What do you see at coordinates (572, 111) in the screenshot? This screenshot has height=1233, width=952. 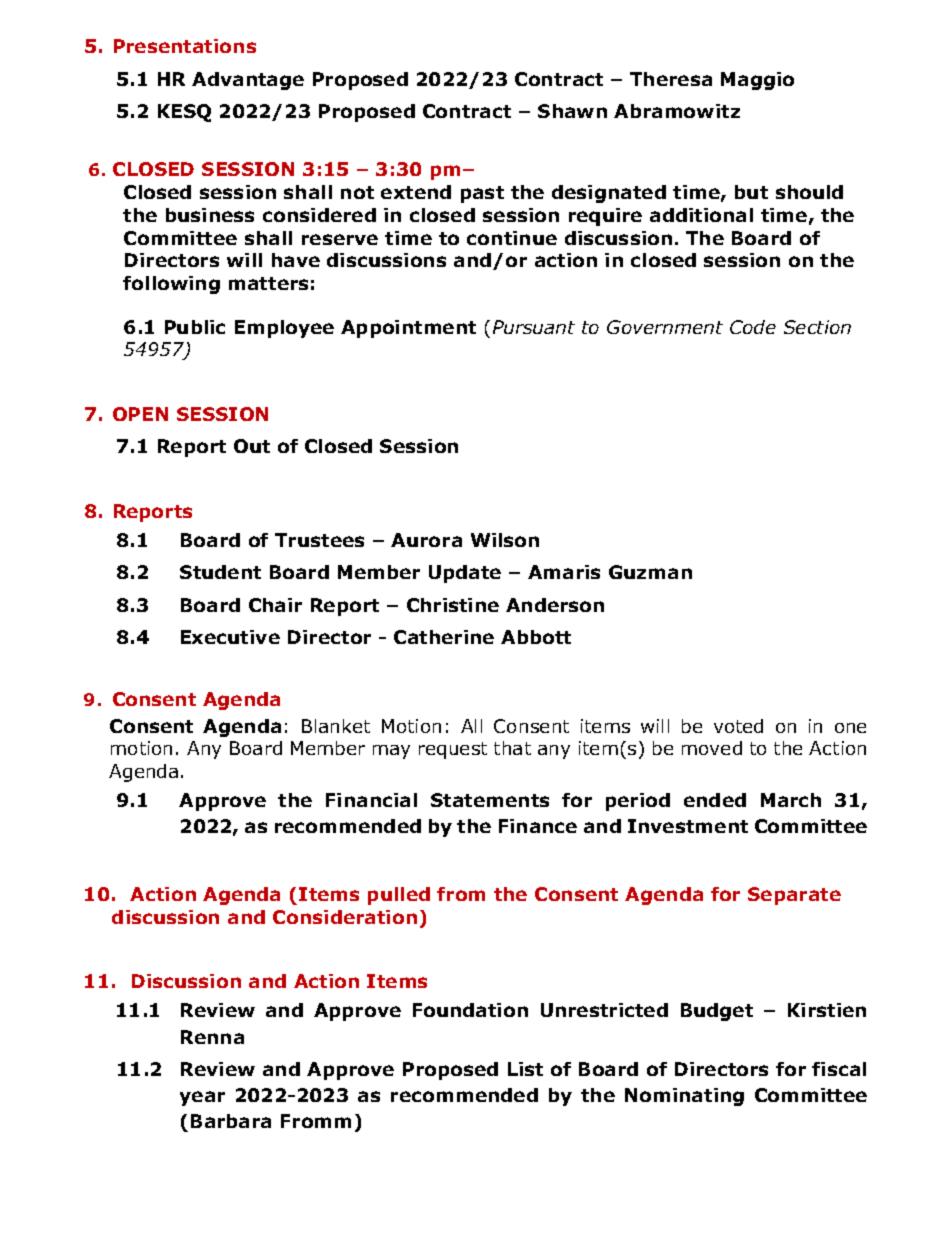 I see `Shawn` at bounding box center [572, 111].
